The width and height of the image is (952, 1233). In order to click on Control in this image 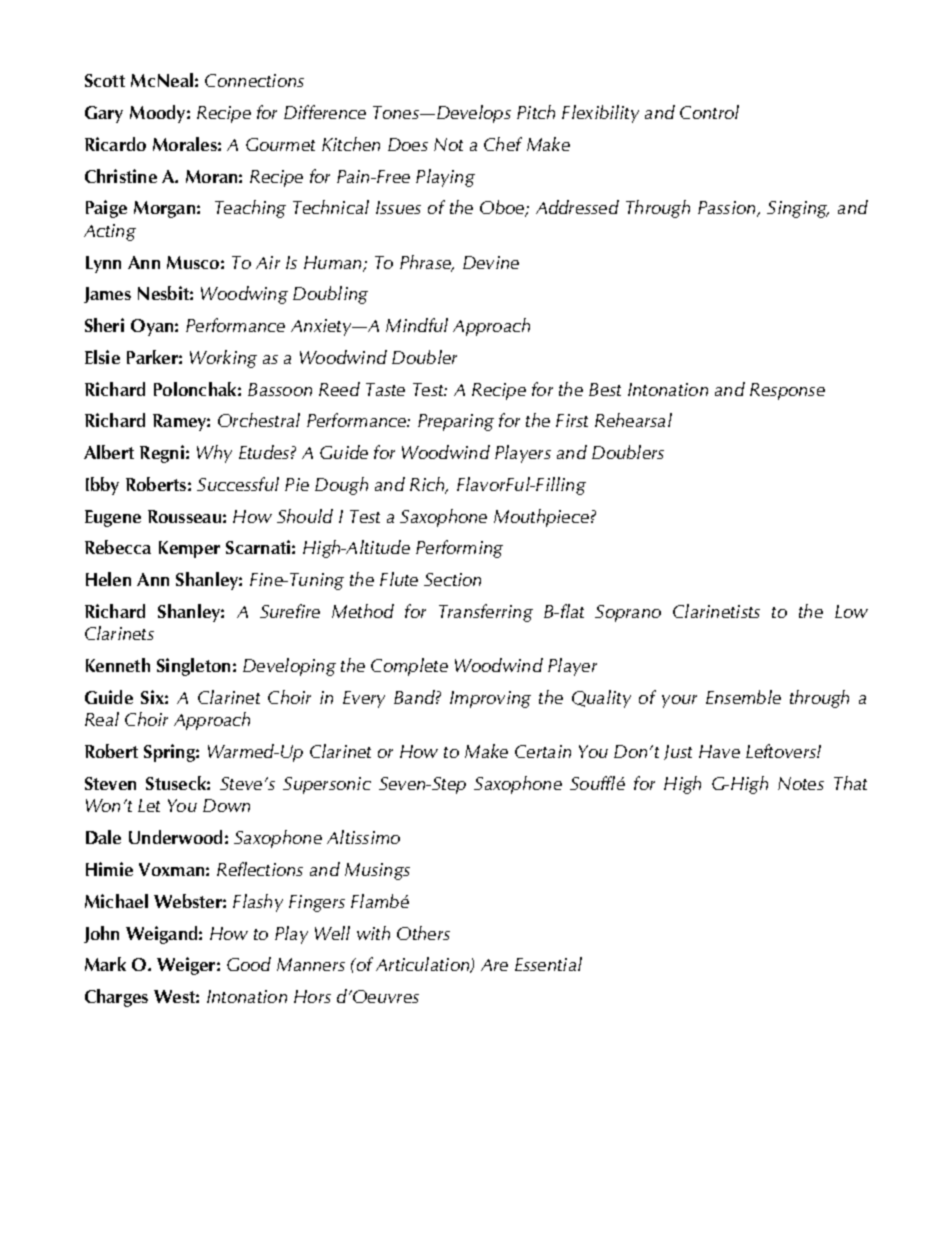, I will do `click(709, 112)`.
